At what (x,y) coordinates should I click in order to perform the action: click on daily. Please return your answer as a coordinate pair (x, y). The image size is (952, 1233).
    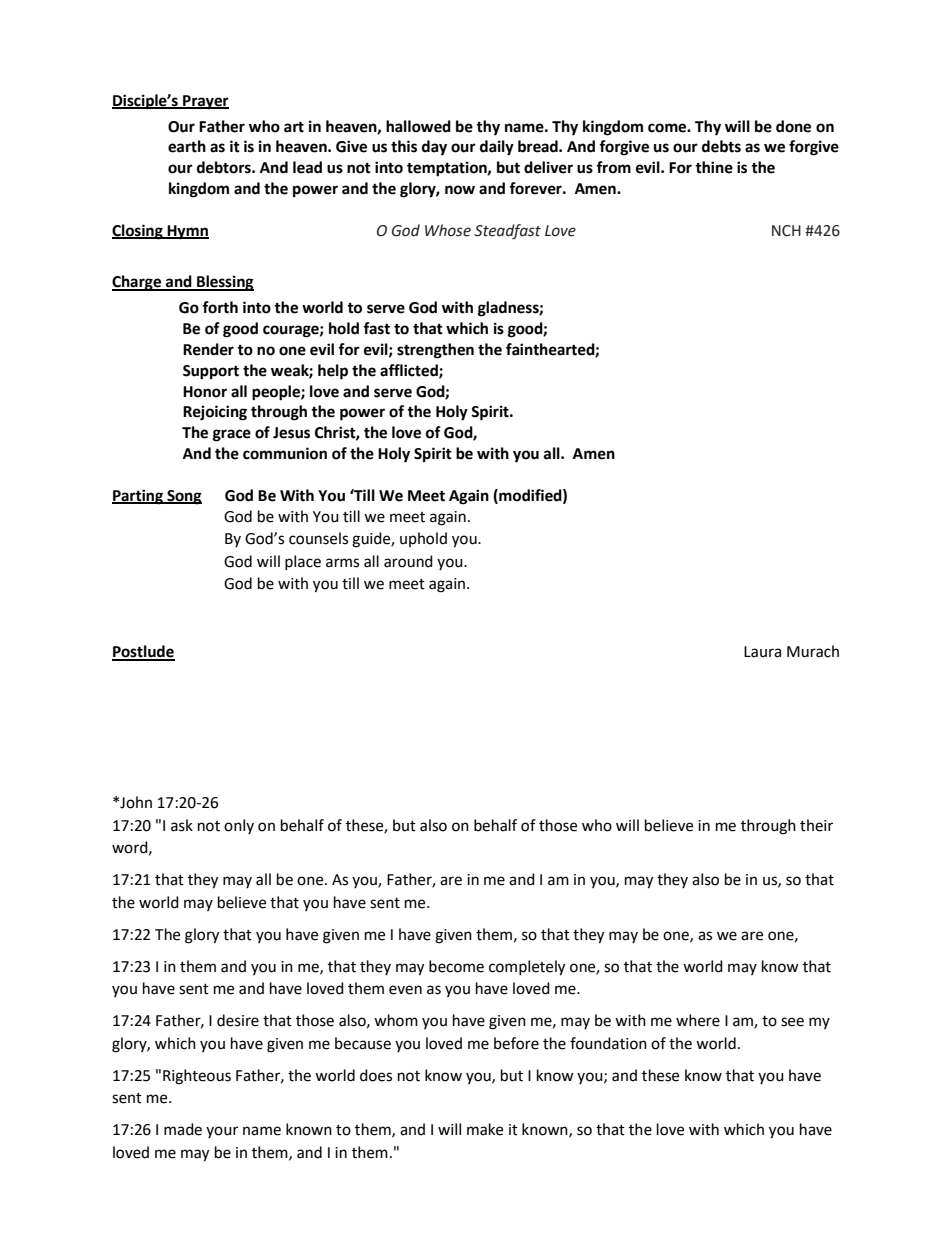
    Looking at the image, I should click on (497, 148).
